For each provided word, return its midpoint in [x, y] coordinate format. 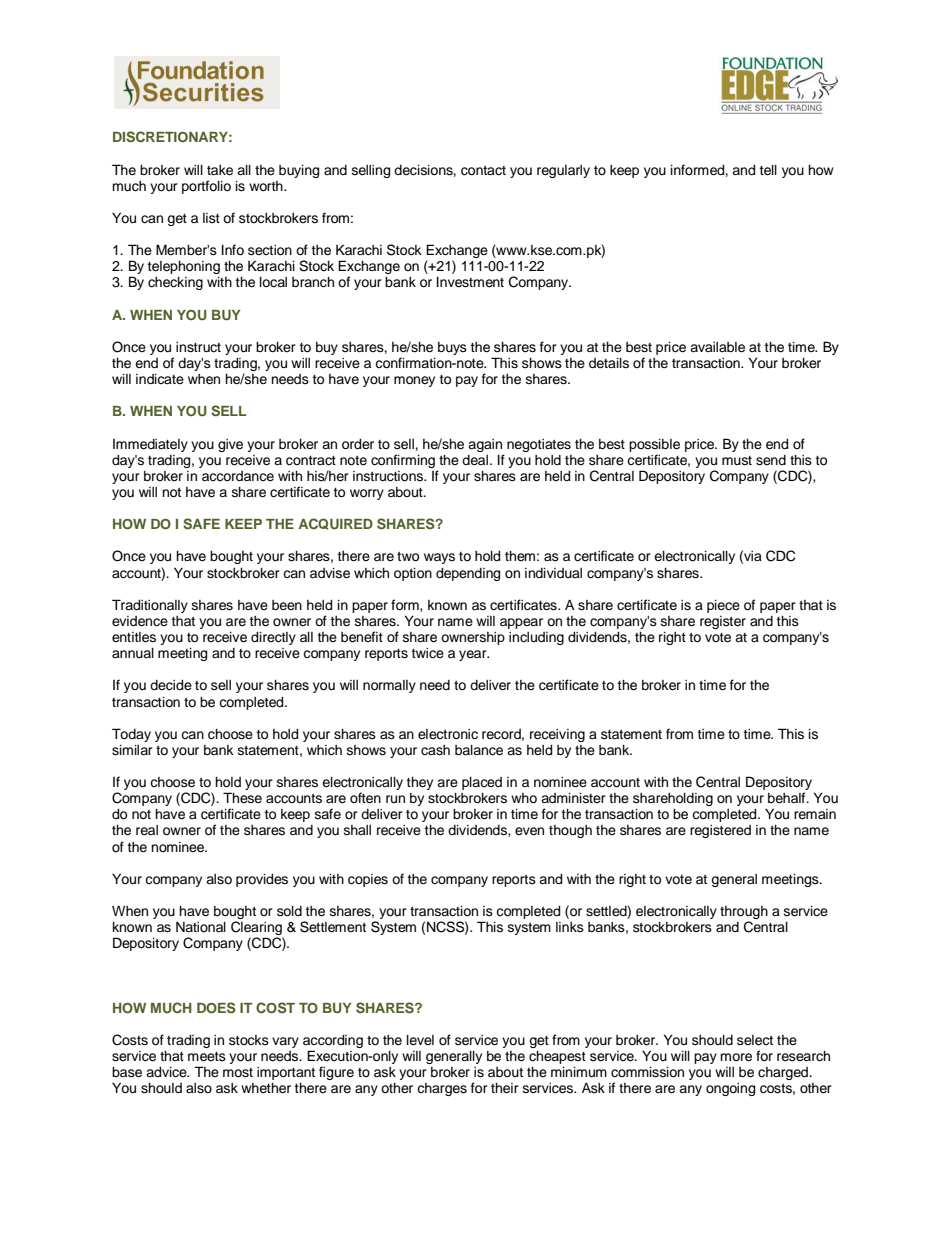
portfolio [206, 187]
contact [483, 170]
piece [723, 606]
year [474, 655]
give [230, 445]
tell [768, 170]
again [485, 445]
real [147, 830]
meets [207, 1057]
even [529, 831]
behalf [788, 798]
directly [273, 638]
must [737, 461]
